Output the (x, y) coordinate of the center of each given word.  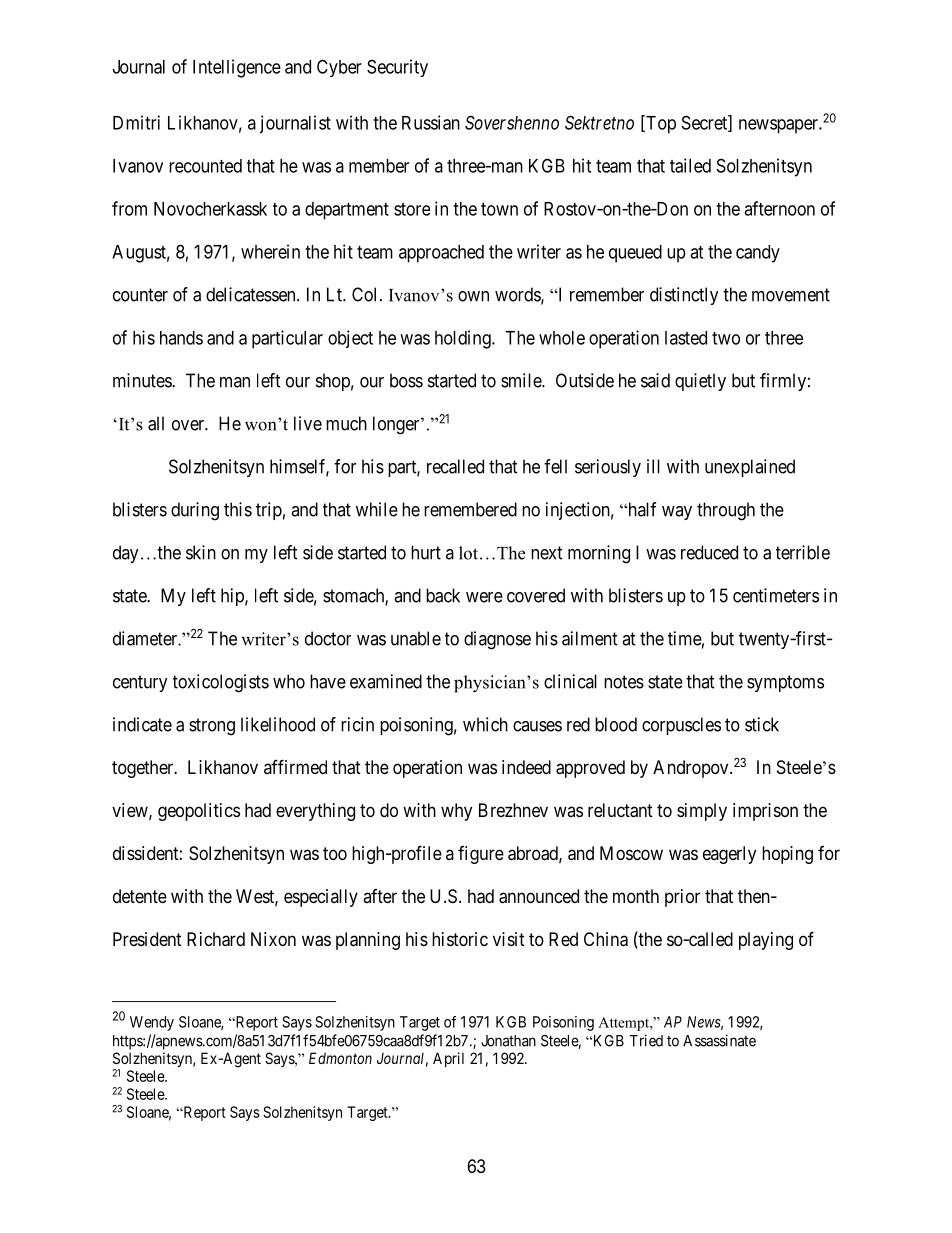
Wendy (152, 1023)
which (485, 724)
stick (762, 724)
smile (522, 380)
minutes (143, 380)
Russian (431, 122)
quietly (700, 382)
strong (212, 727)
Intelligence (237, 68)
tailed (690, 165)
